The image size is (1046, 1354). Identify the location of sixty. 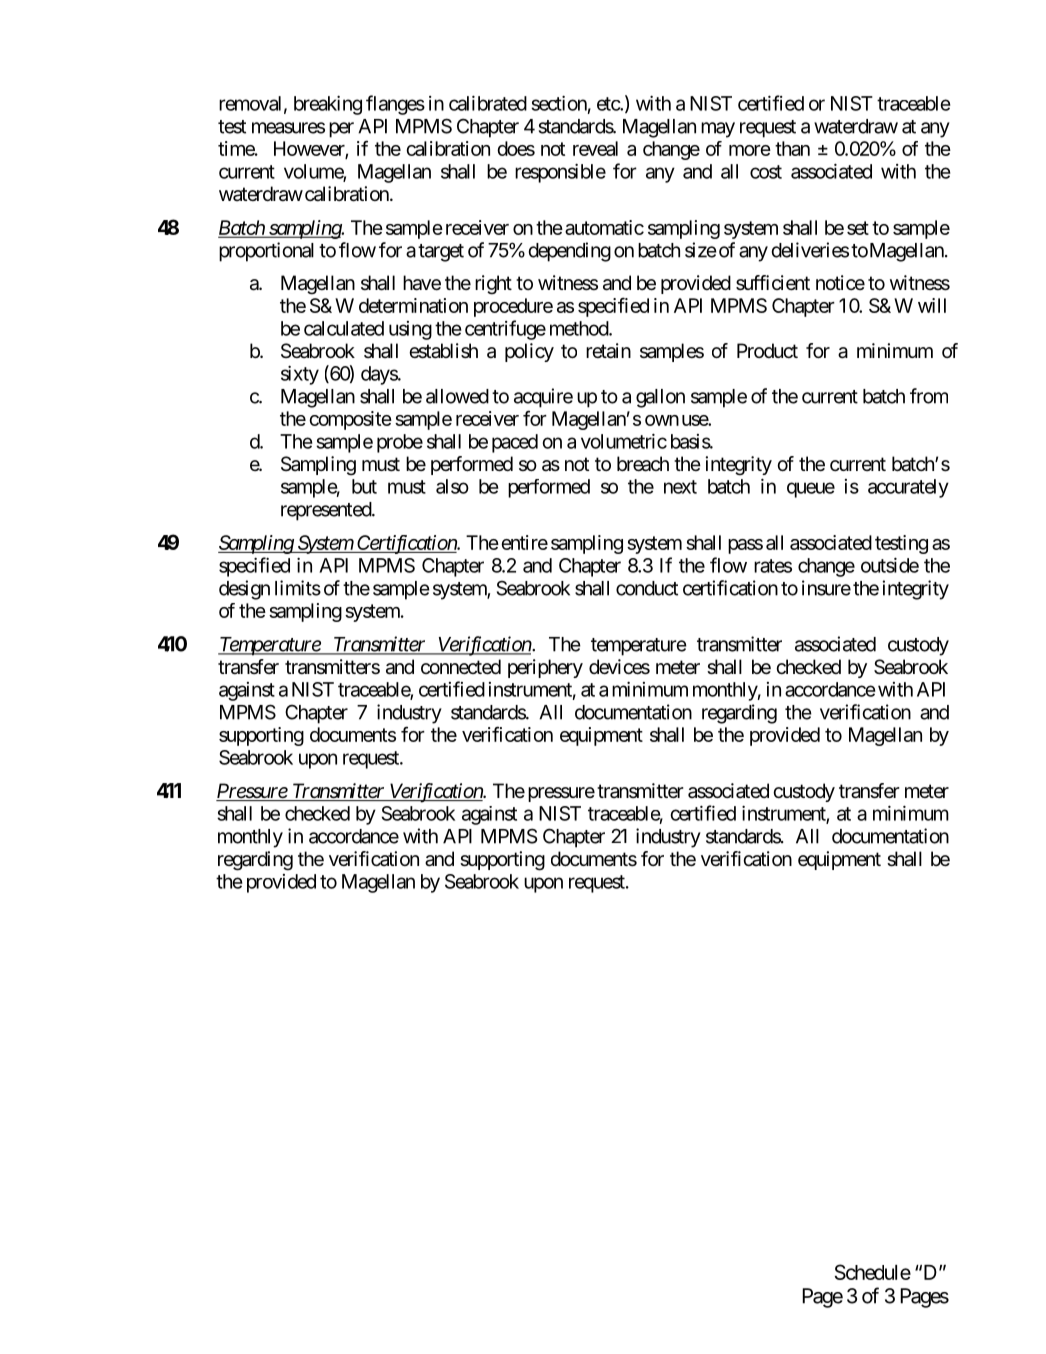
(300, 375).
